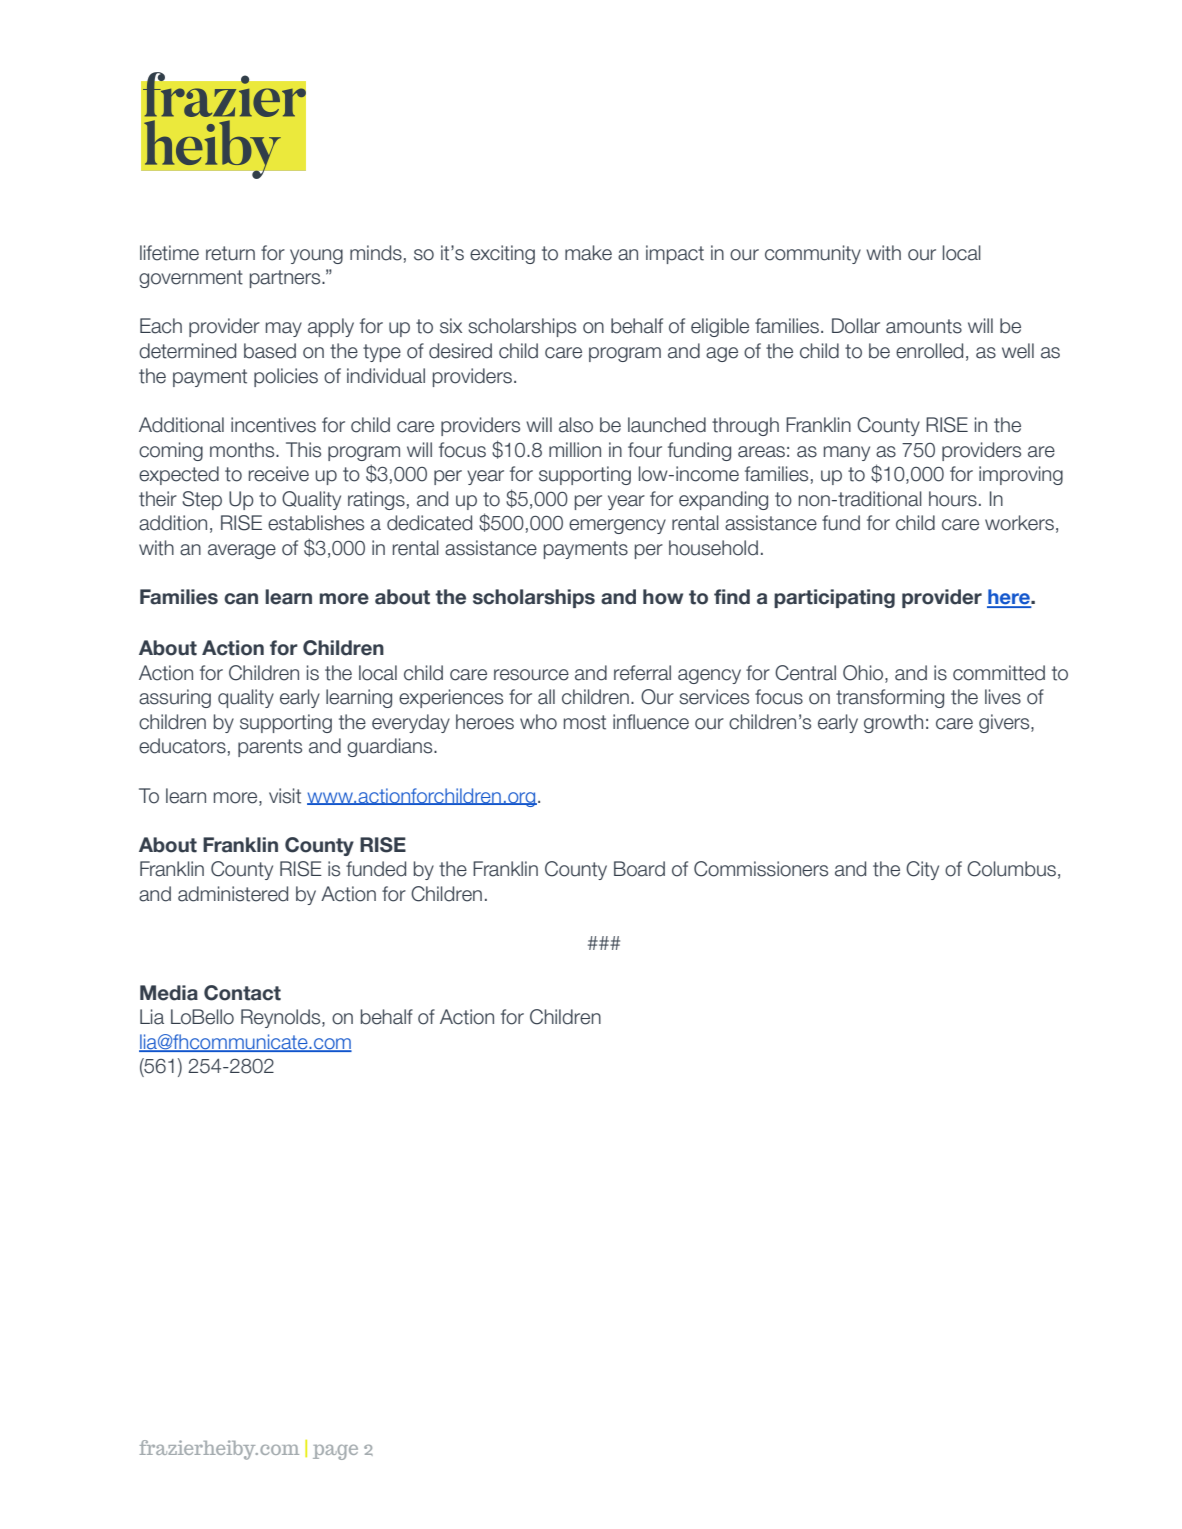  What do you see at coordinates (233, 894) in the document?
I see `administered` at bounding box center [233, 894].
